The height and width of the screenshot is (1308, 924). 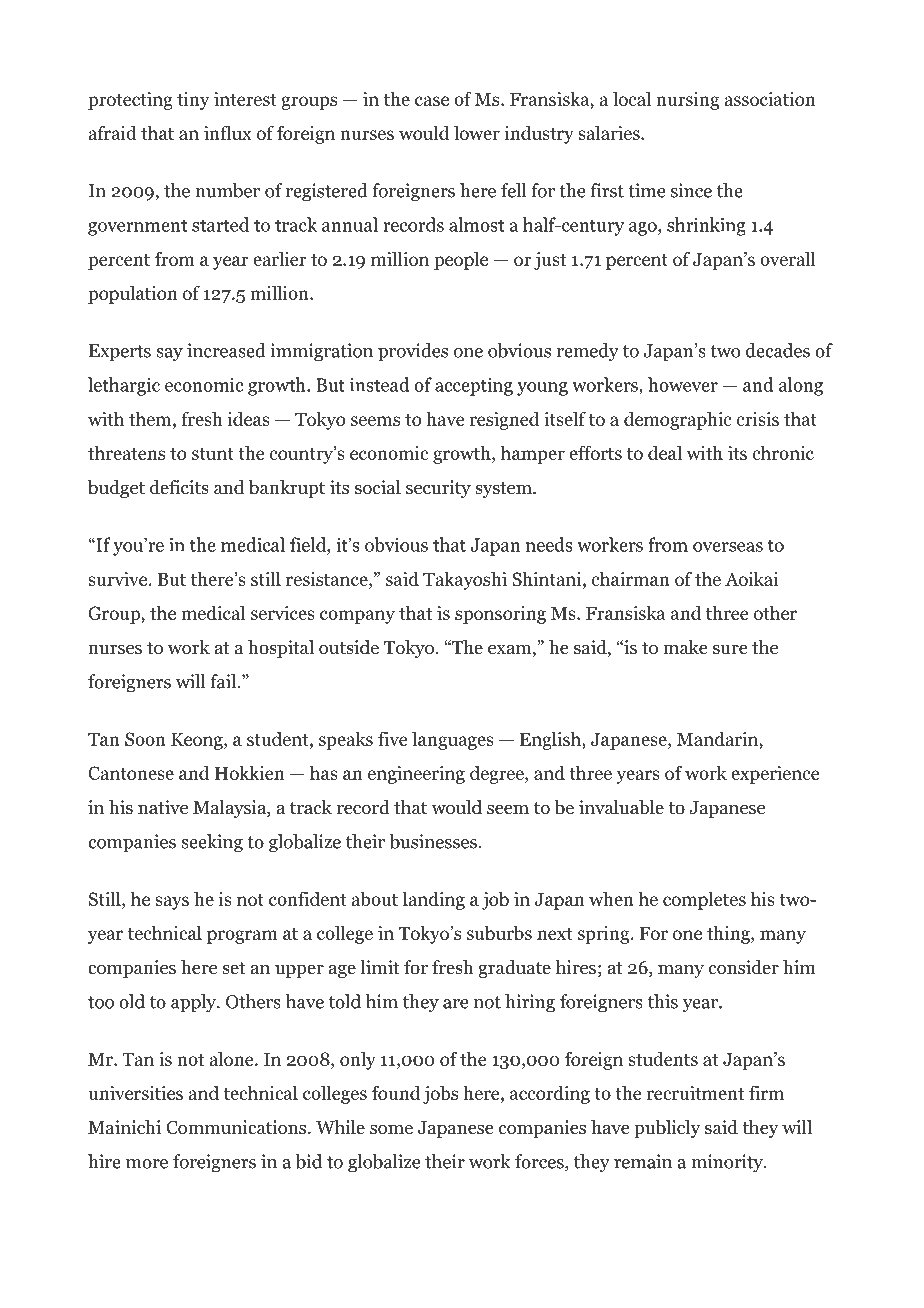 I want to click on languages, so click(x=453, y=740).
